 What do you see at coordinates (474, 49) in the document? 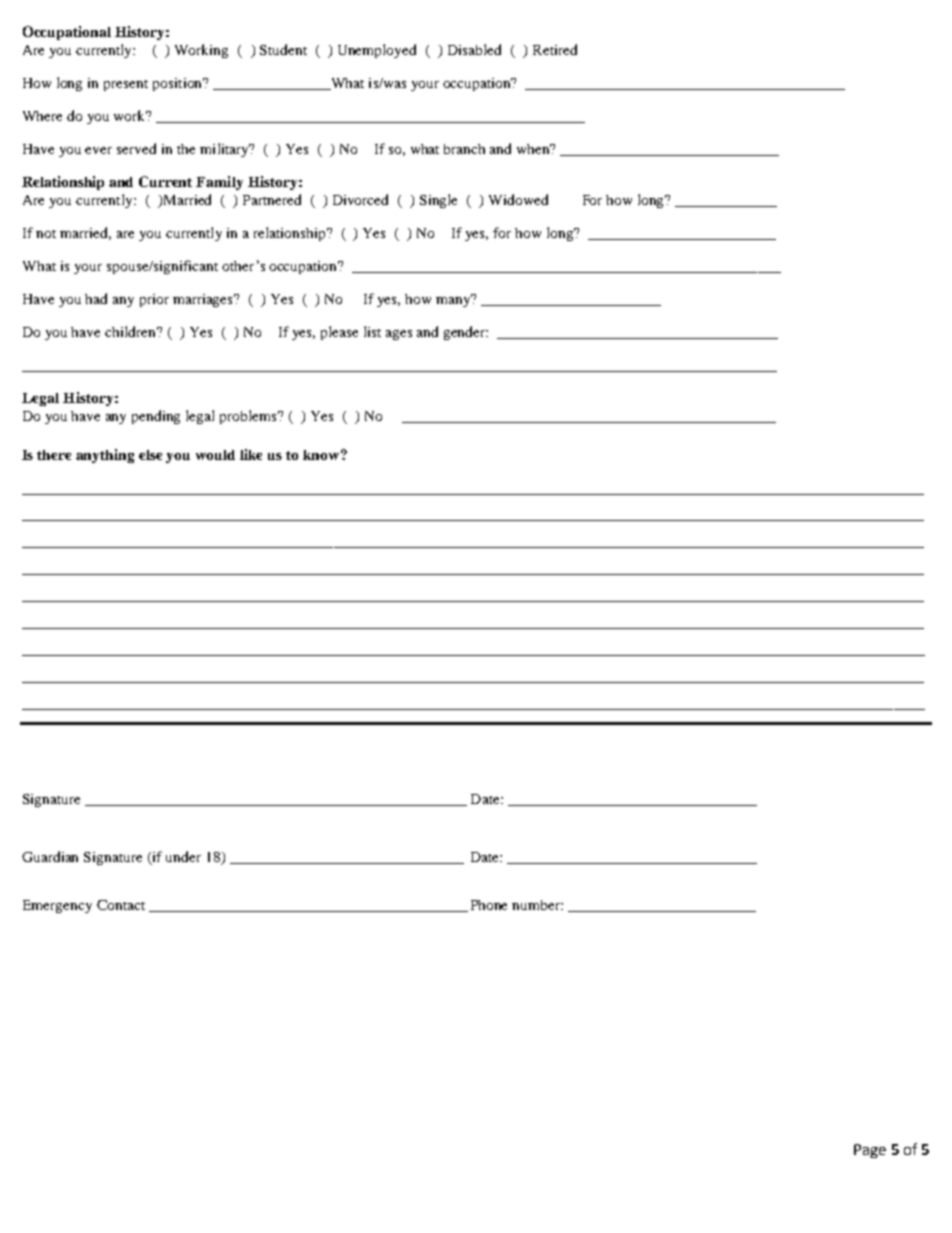
I see `Disabled` at bounding box center [474, 49].
